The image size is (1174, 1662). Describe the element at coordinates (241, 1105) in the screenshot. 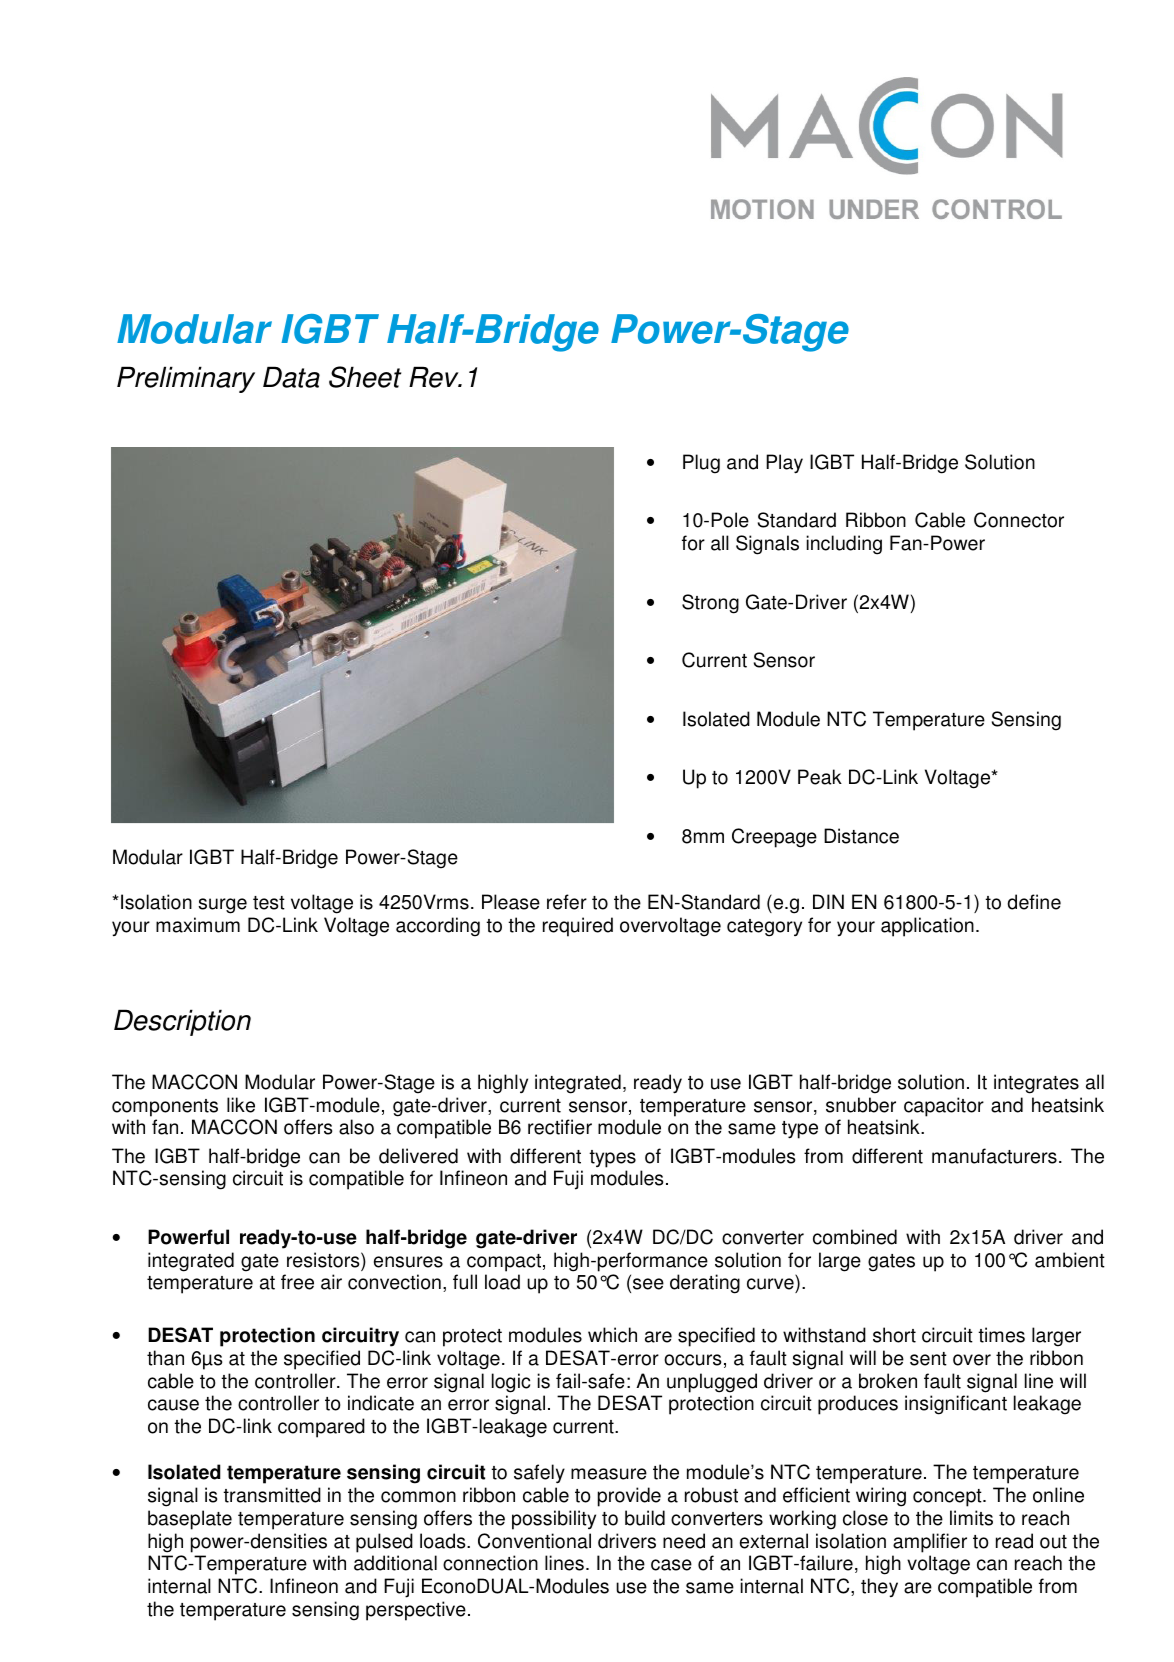

I see `like` at that location.
